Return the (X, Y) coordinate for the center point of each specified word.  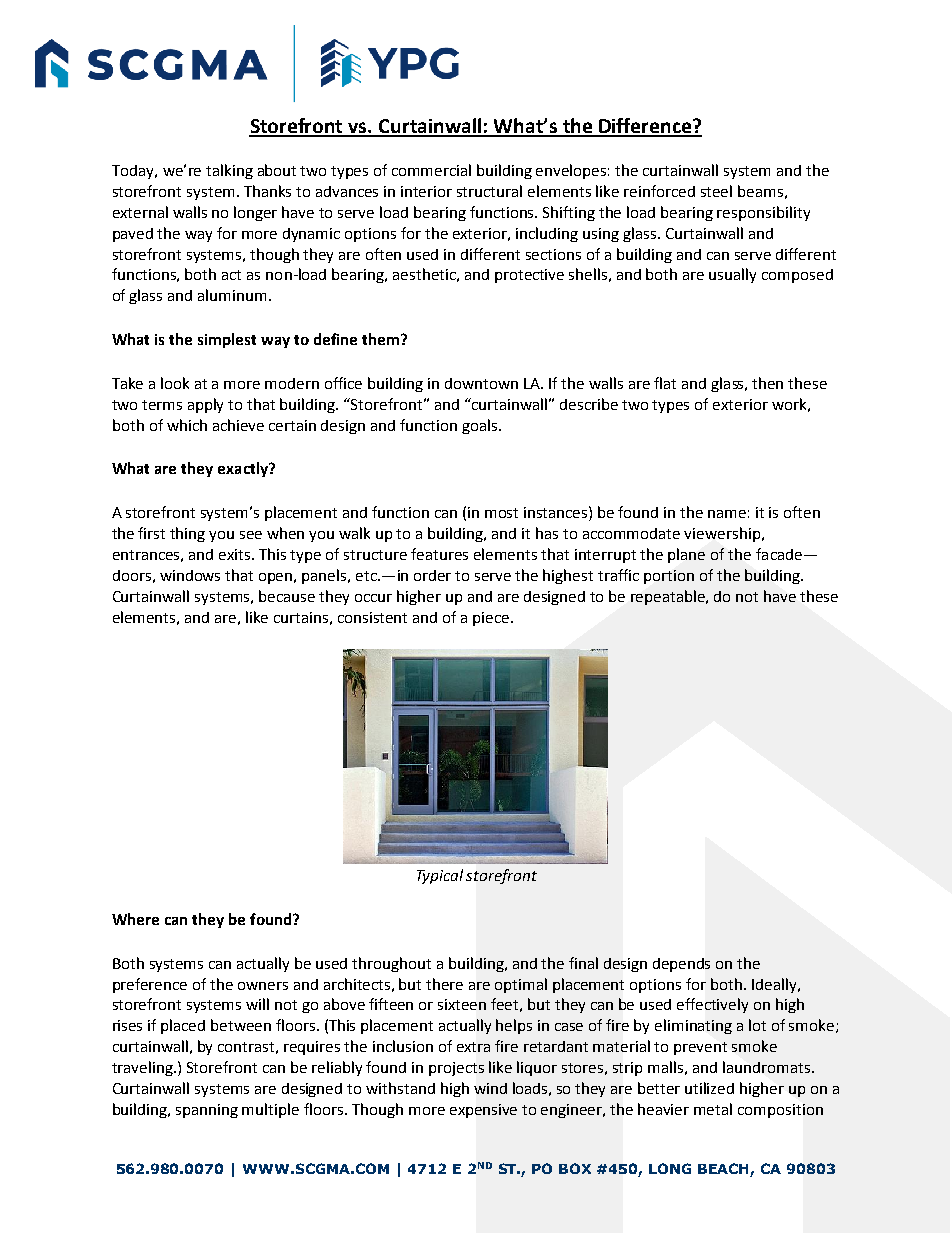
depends (681, 965)
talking (229, 171)
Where (135, 919)
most (501, 513)
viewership (722, 534)
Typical (440, 876)
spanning (207, 1111)
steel (716, 191)
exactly (244, 469)
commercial (431, 170)
